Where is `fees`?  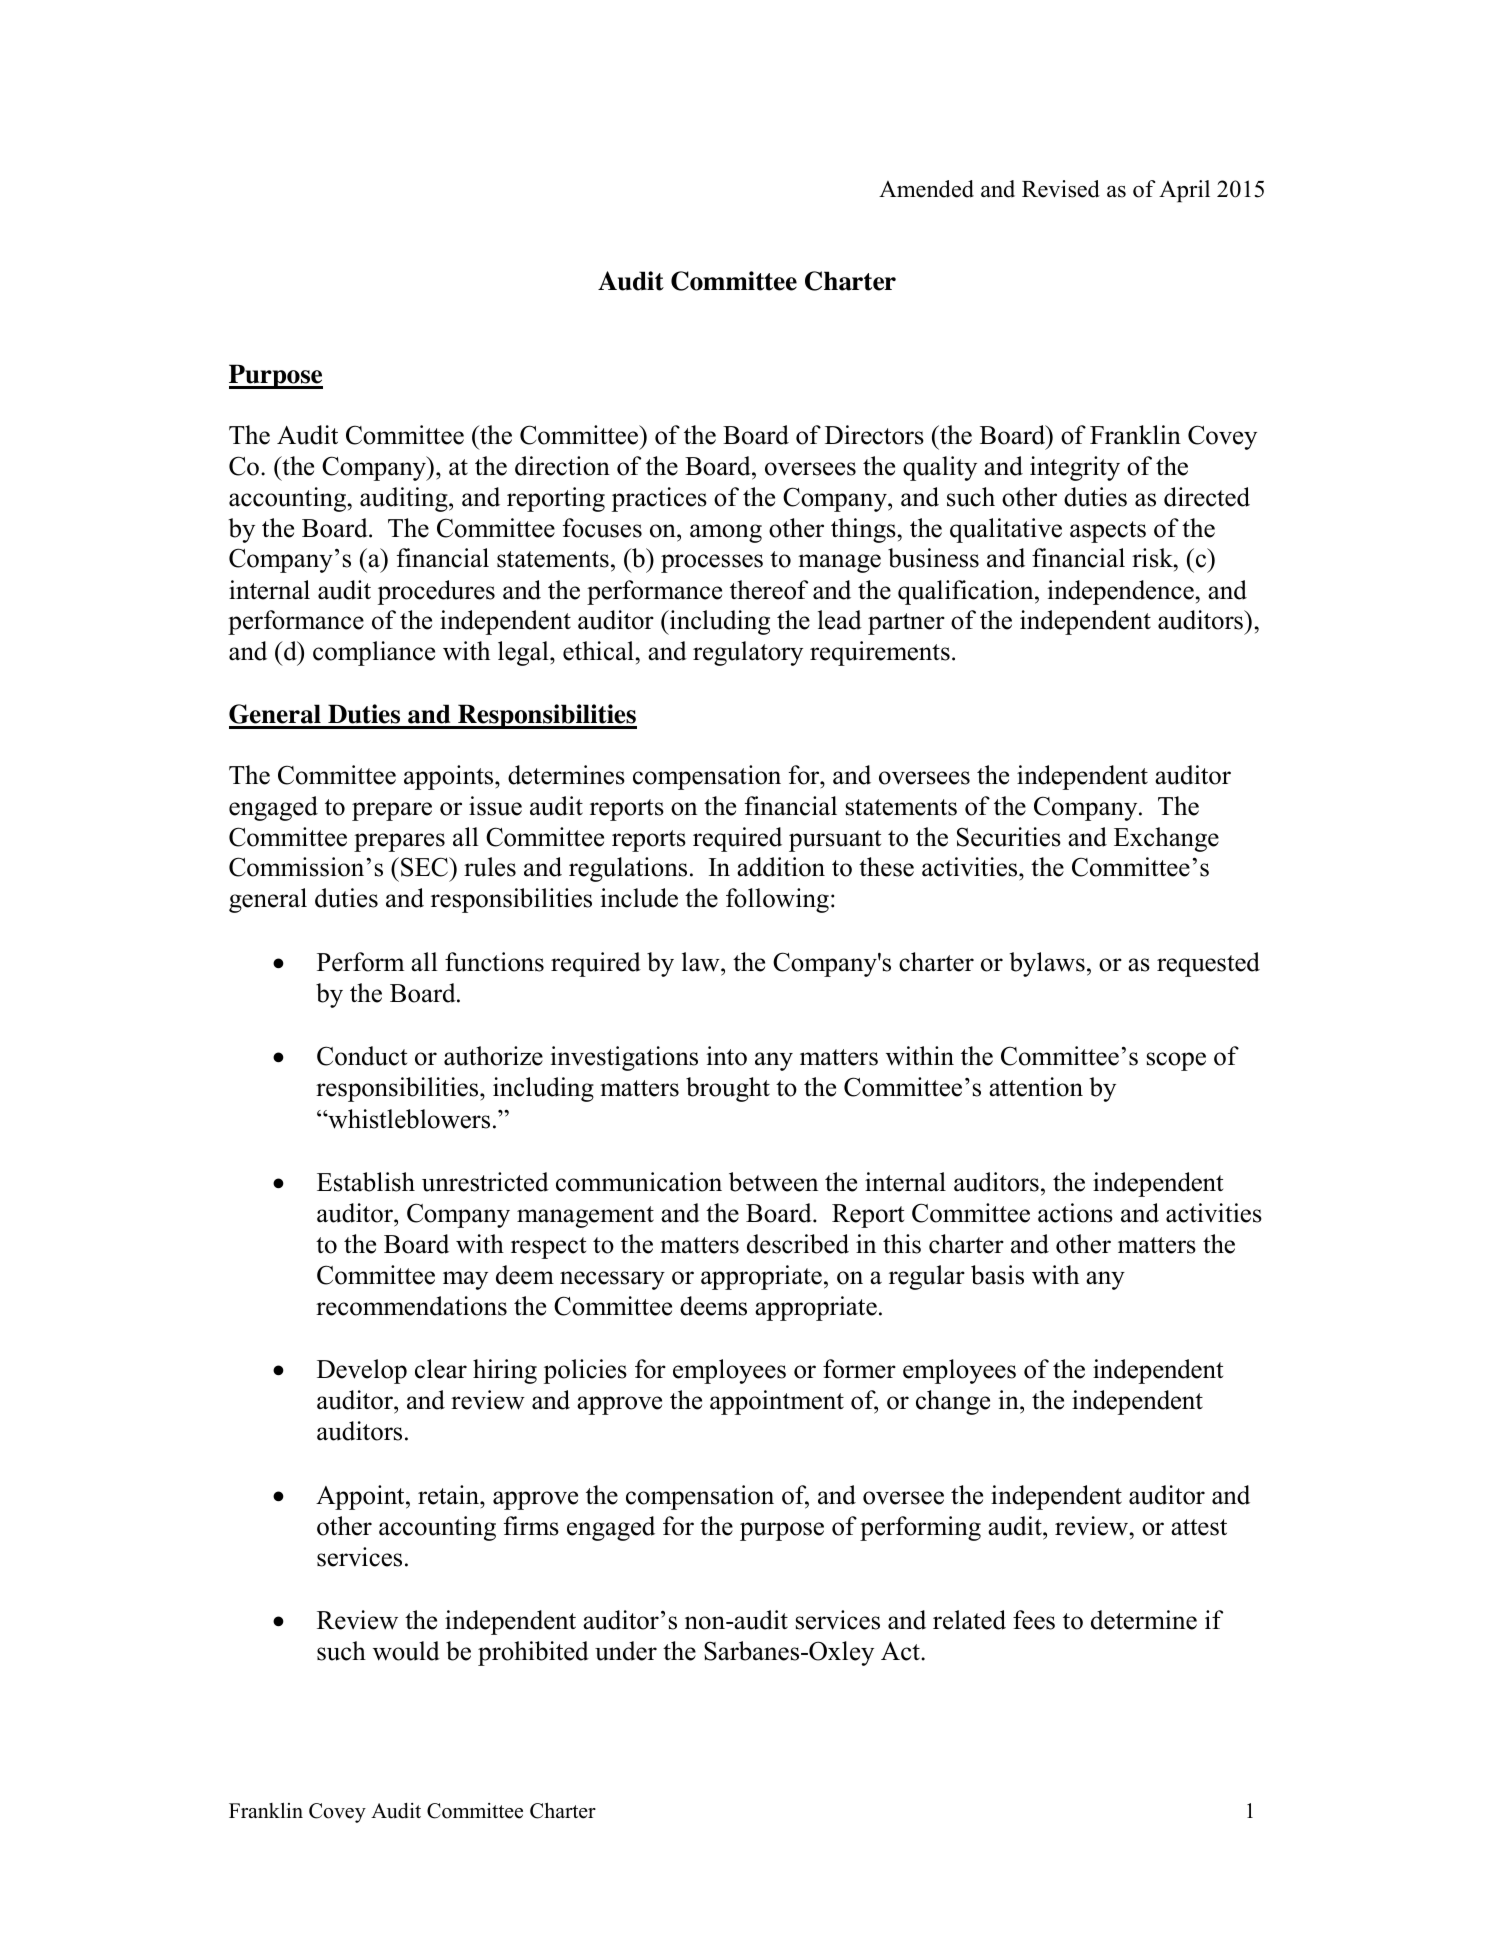 fees is located at coordinates (1034, 1620).
